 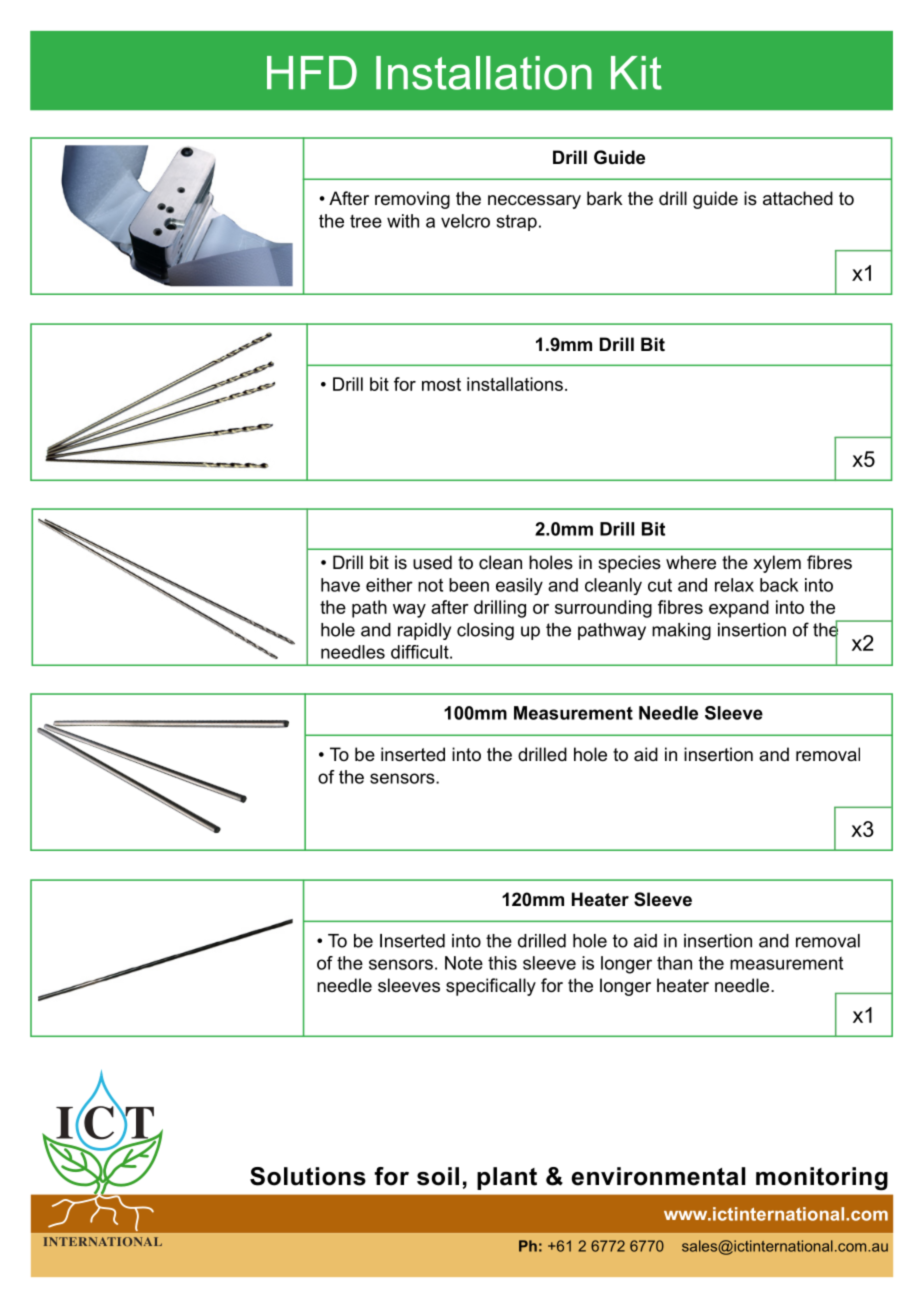 I want to click on plant, so click(x=507, y=1178).
